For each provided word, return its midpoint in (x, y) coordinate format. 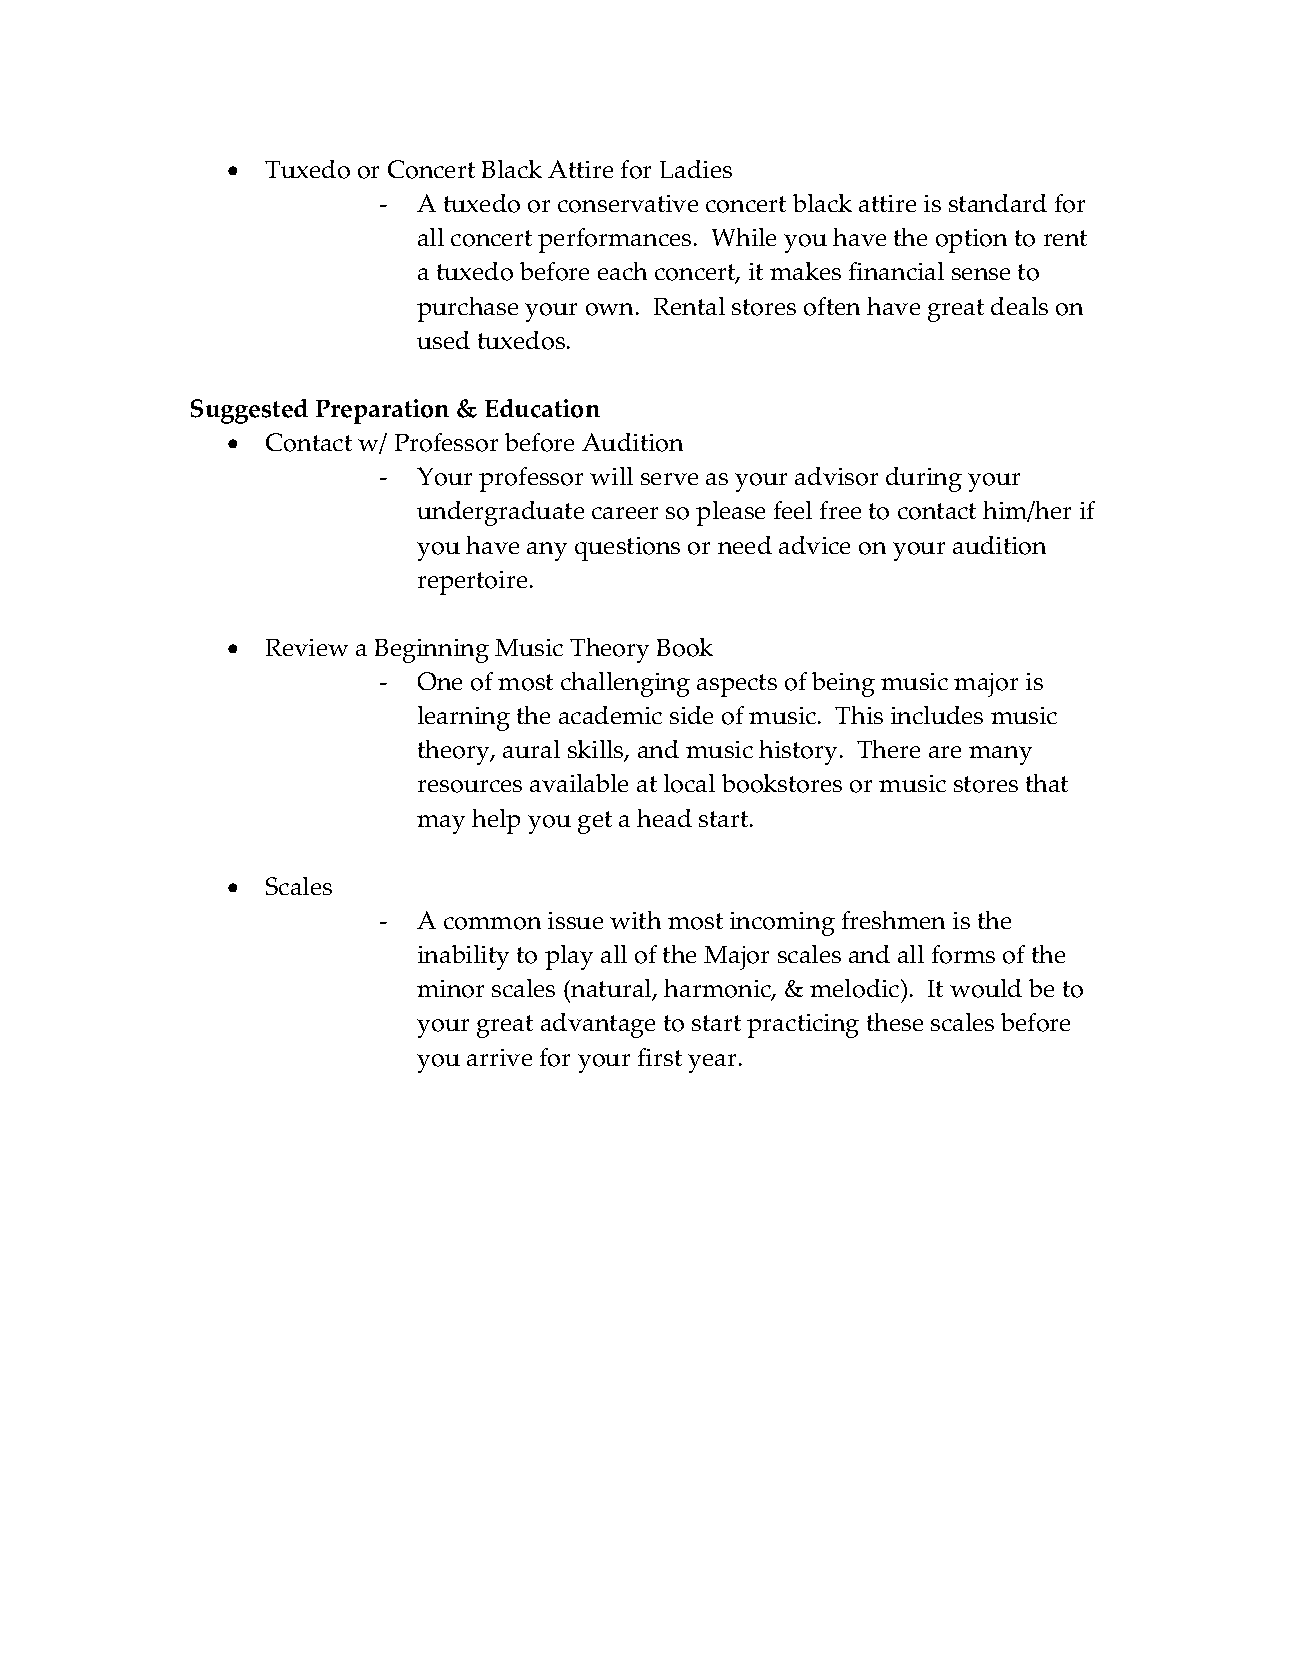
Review (307, 647)
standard (998, 203)
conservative (628, 204)
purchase (467, 309)
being (843, 684)
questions (627, 549)
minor (450, 989)
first (660, 1057)
